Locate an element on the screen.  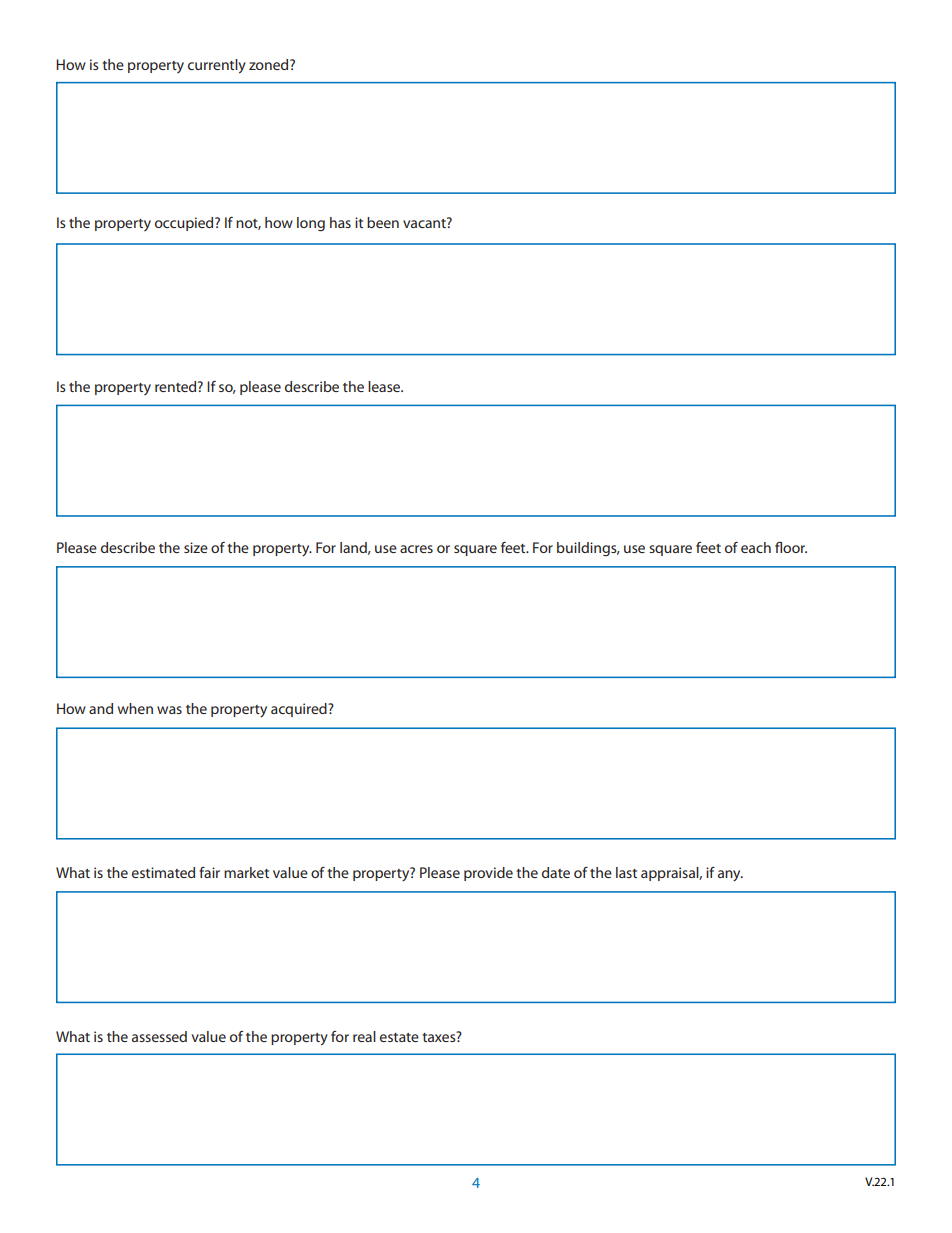
rented is located at coordinates (177, 386).
